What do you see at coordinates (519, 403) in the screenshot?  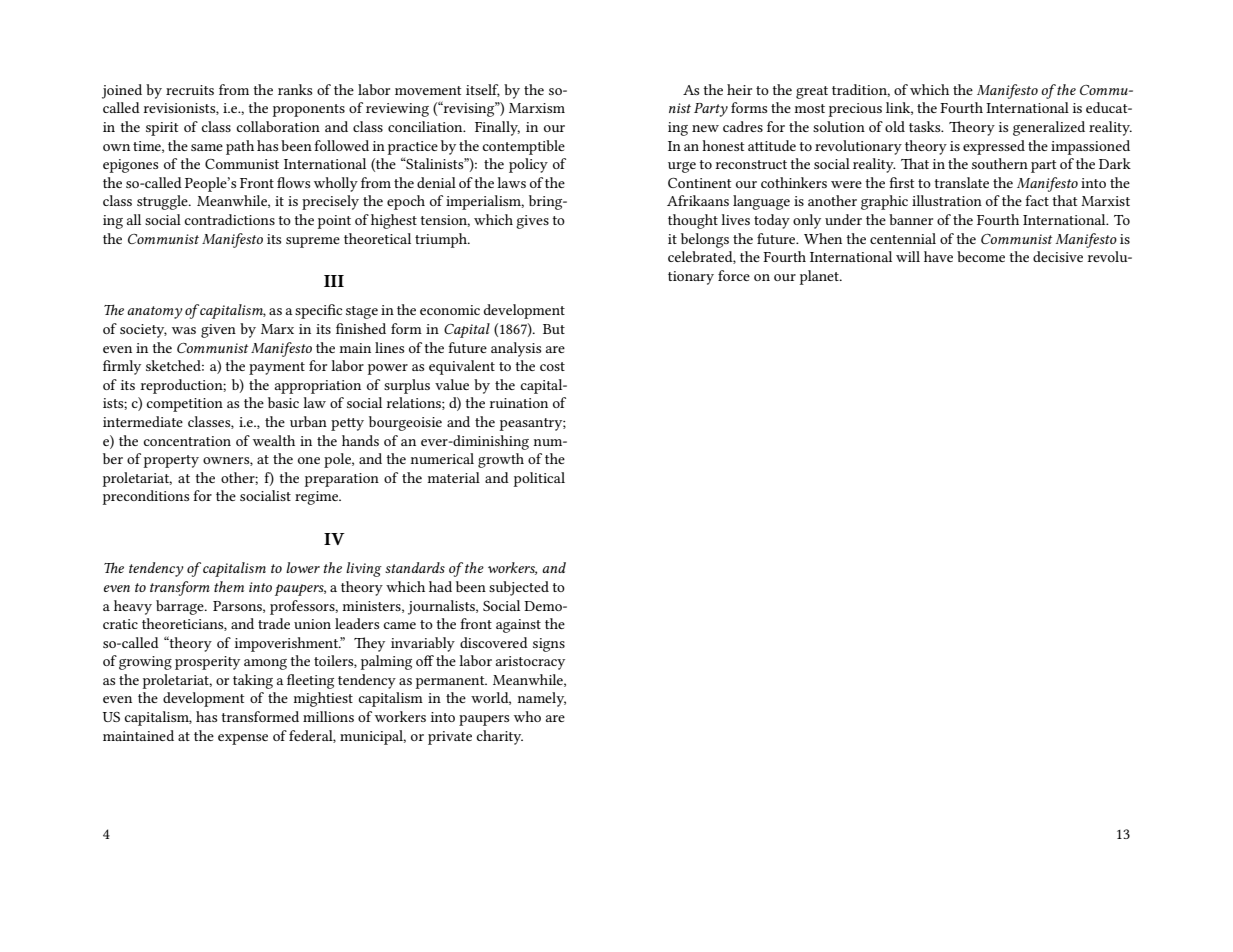 I see `ruination` at bounding box center [519, 403].
